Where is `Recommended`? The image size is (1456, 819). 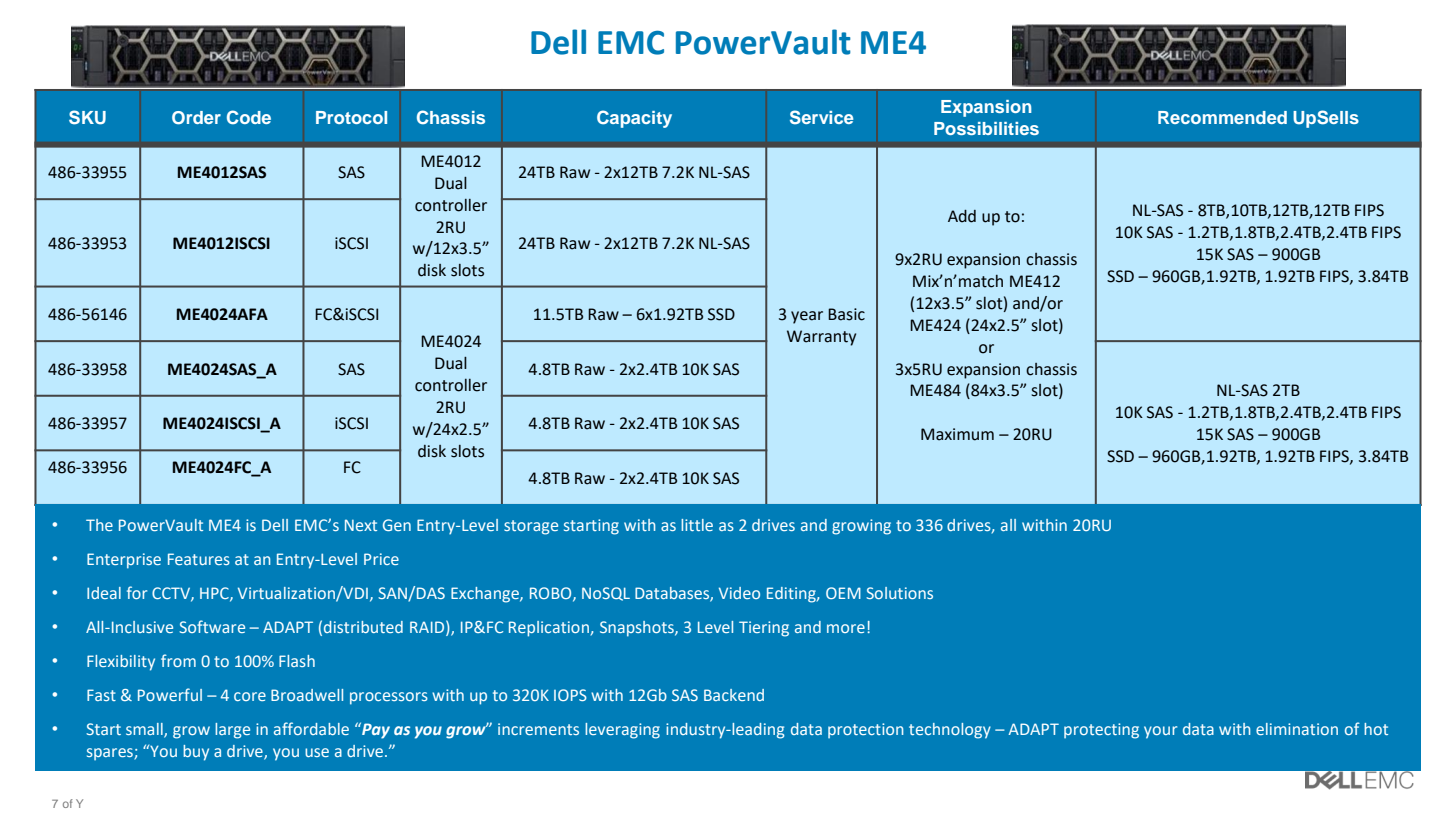 Recommended is located at coordinates (1222, 117).
